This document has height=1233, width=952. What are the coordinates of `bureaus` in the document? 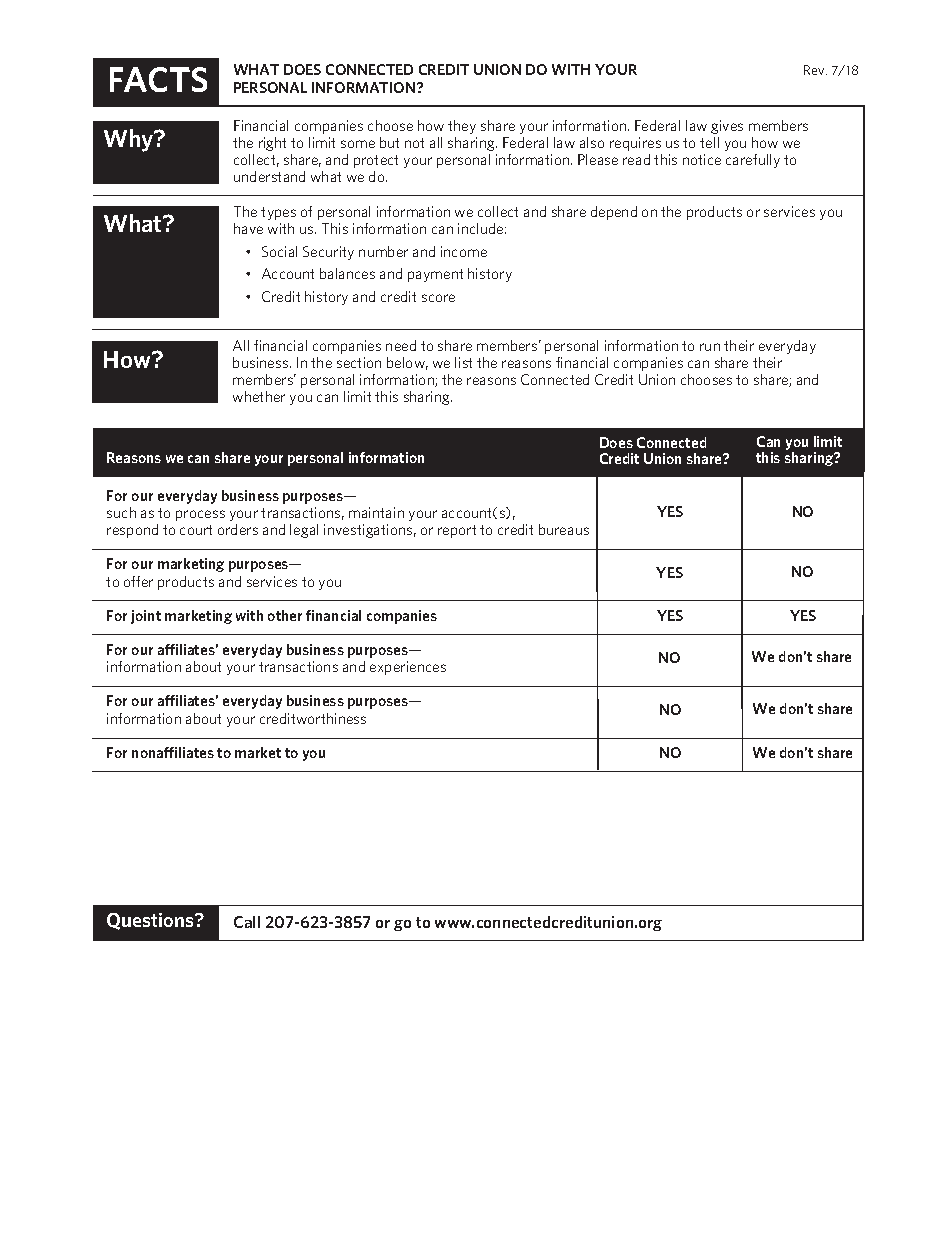 It's located at (564, 529).
